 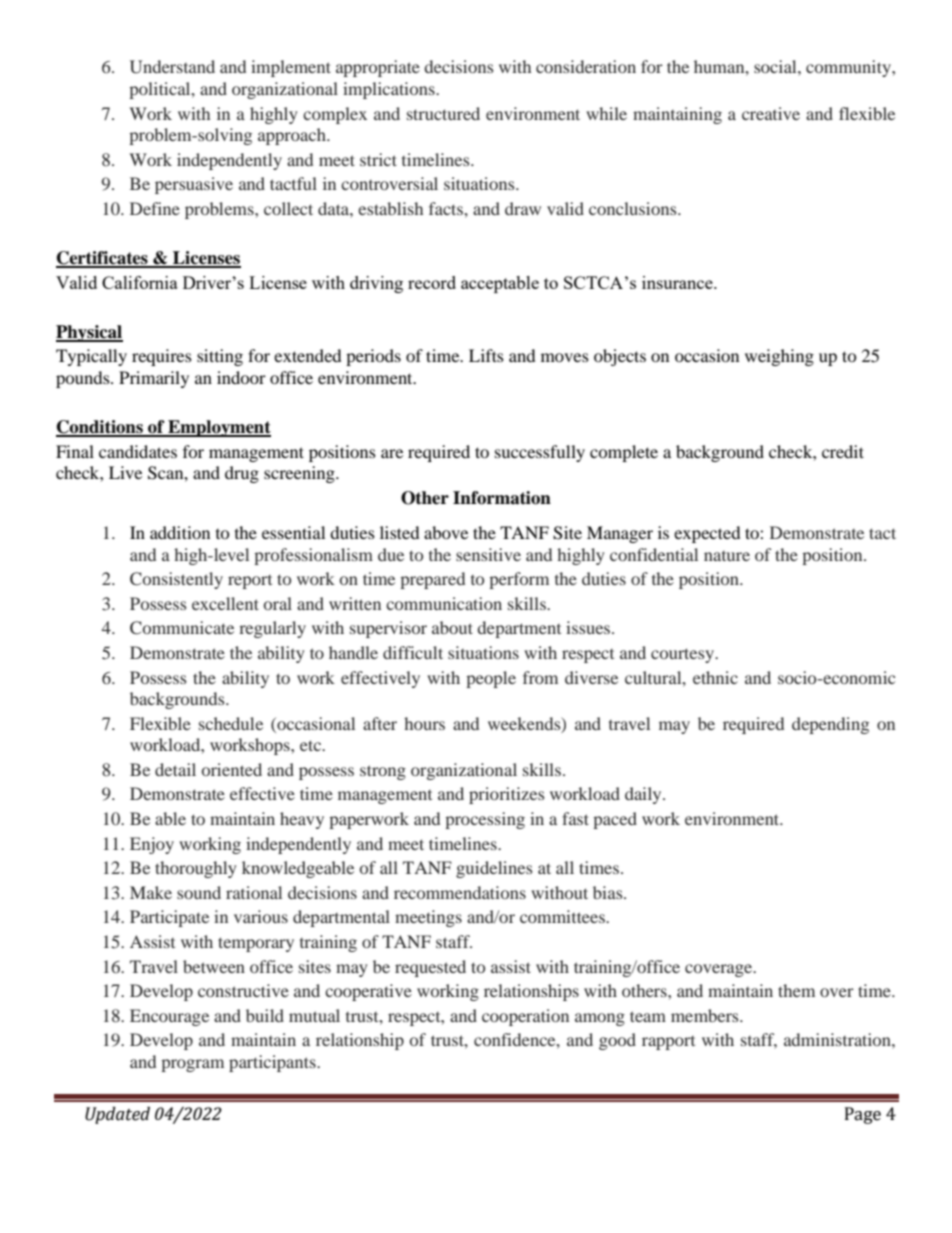 What do you see at coordinates (175, 769) in the screenshot?
I see `detail` at bounding box center [175, 769].
